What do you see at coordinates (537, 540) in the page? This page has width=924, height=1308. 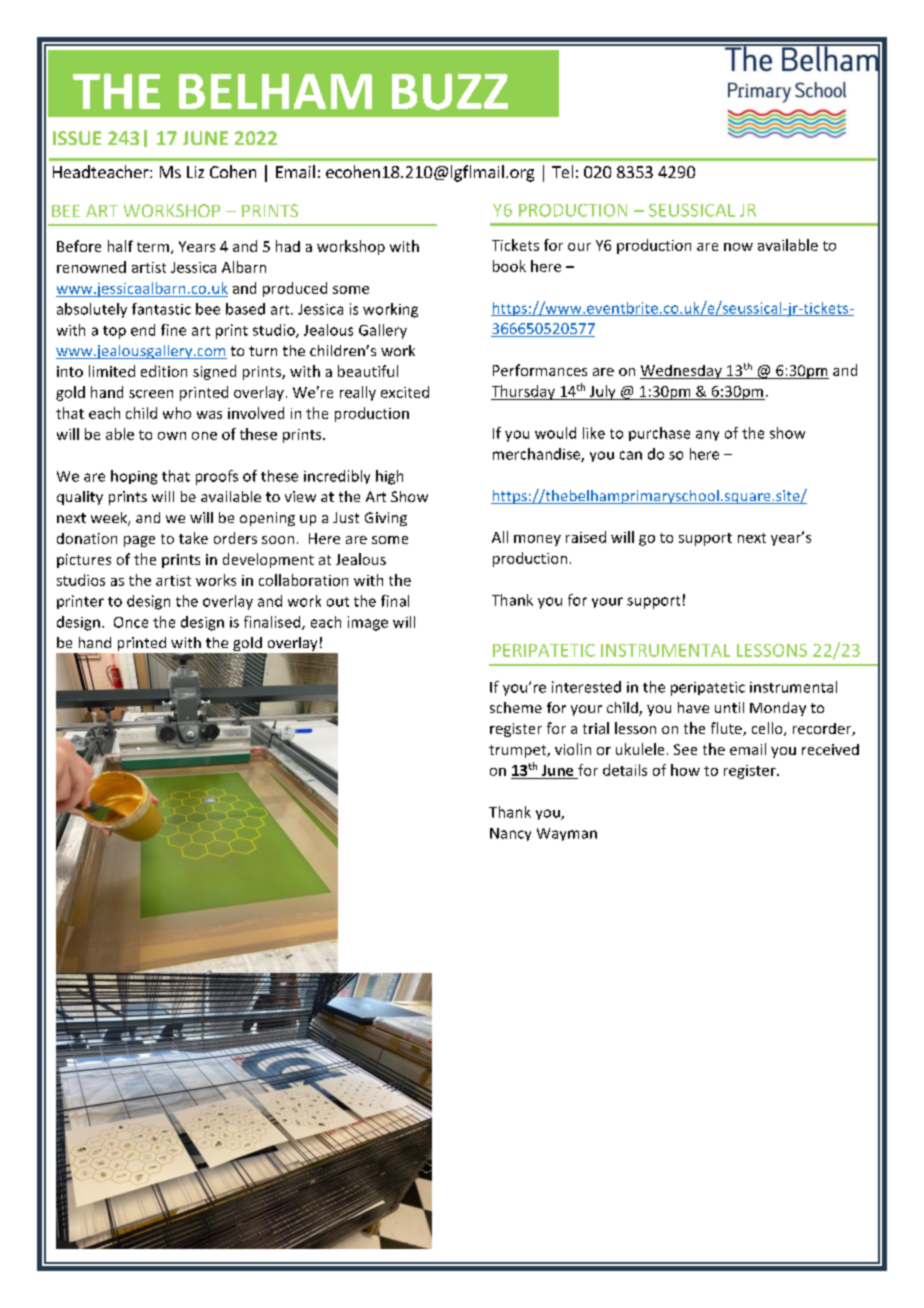 I see `money` at bounding box center [537, 540].
